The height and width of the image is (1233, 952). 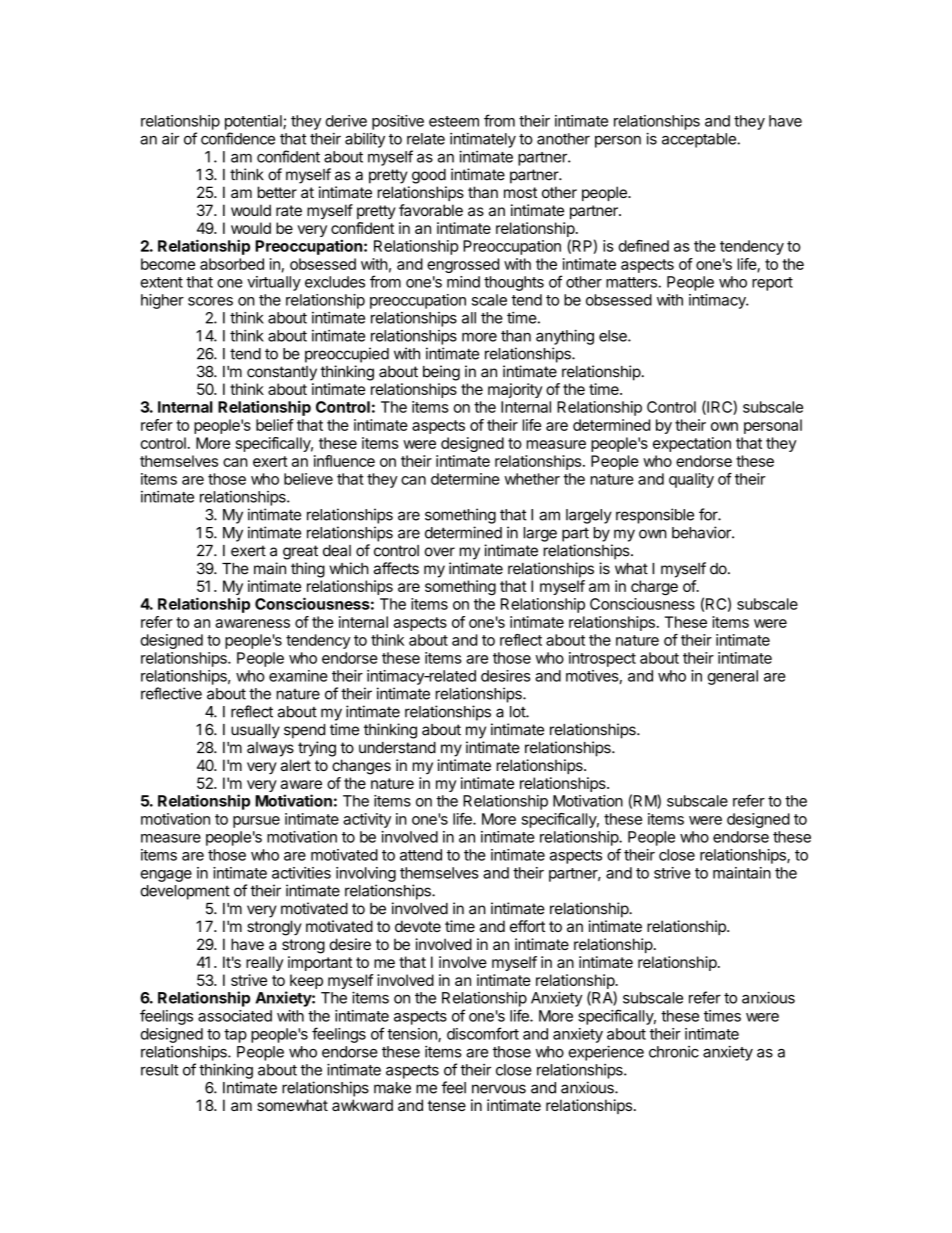 I want to click on great, so click(x=300, y=552).
